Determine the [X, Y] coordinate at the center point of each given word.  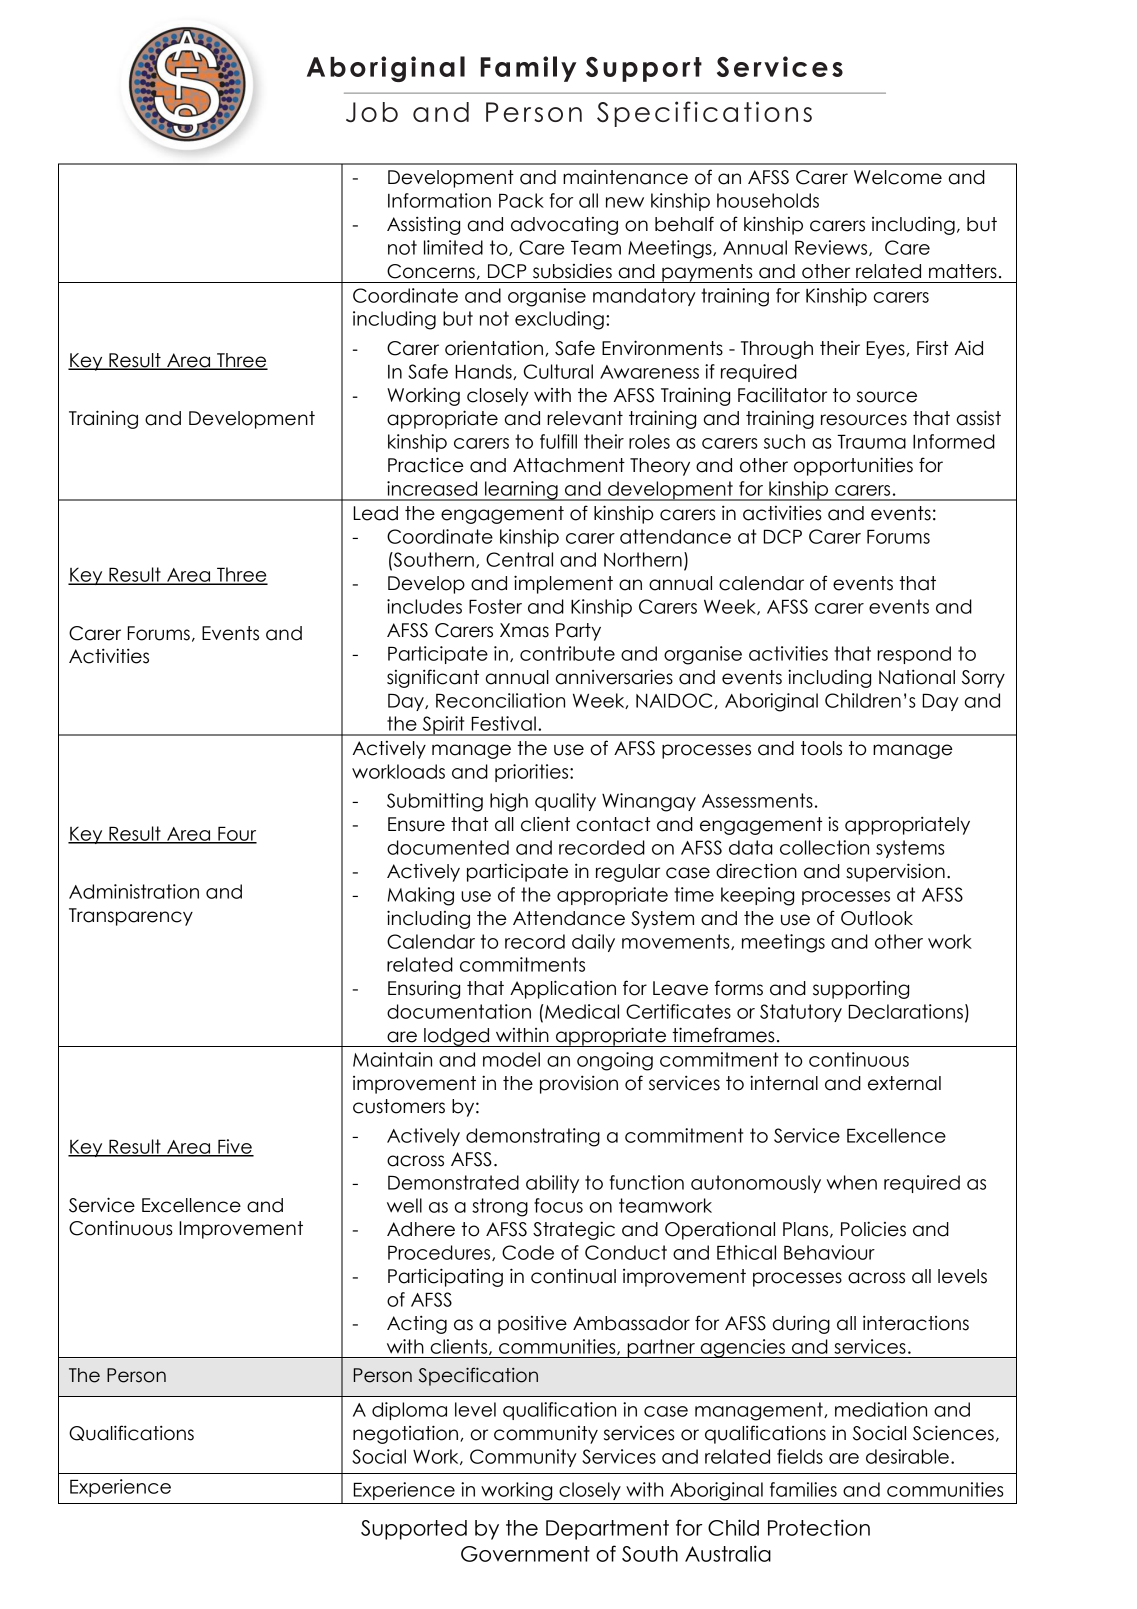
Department [607, 1530]
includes [424, 606]
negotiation [407, 1434]
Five [235, 1147]
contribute [567, 653]
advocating [564, 226]
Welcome [898, 177]
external [904, 1083]
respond [914, 655]
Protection [819, 1527]
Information [439, 200]
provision [579, 1084]
